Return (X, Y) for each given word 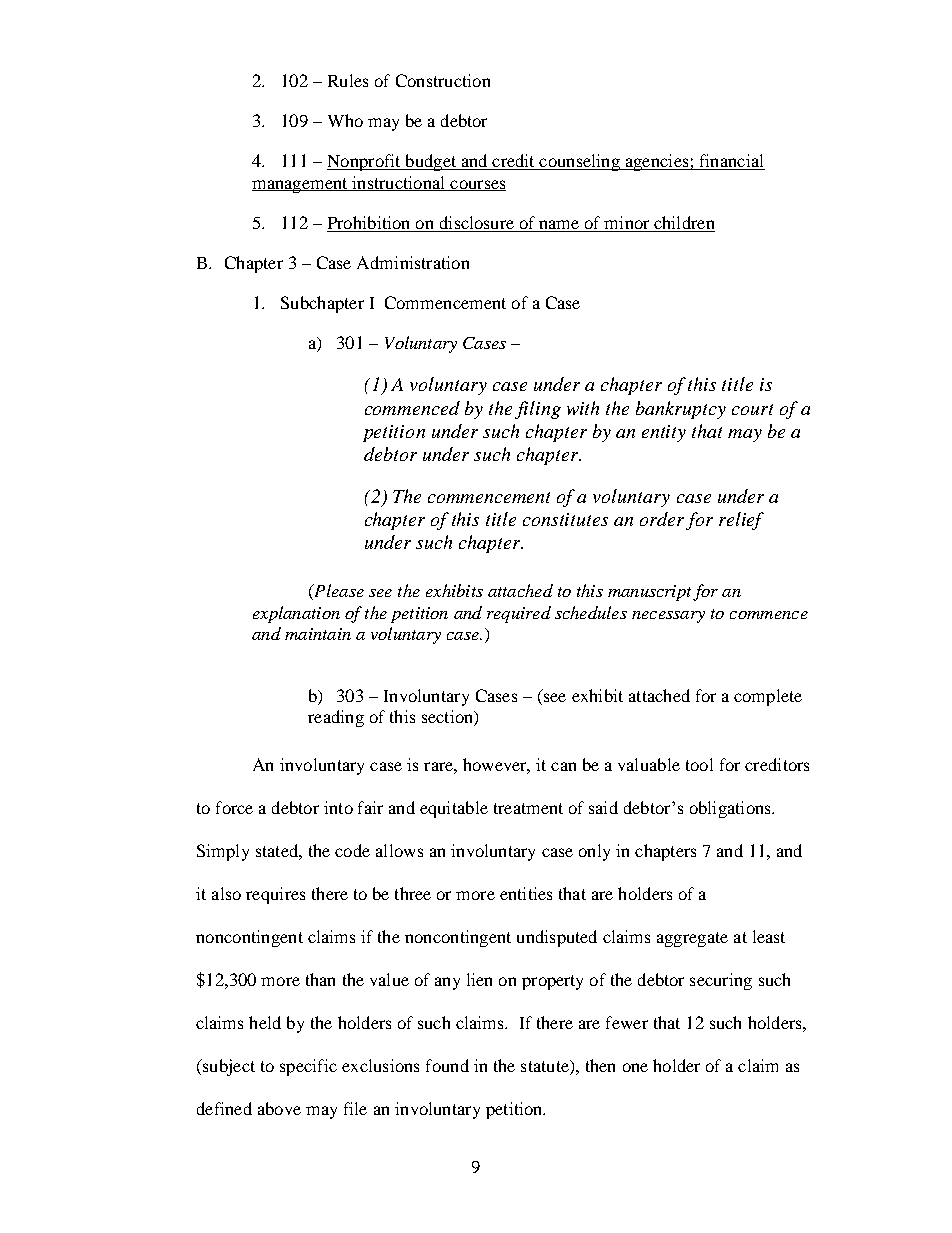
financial (731, 162)
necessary (668, 617)
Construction (443, 80)
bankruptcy (681, 410)
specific (308, 1067)
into (338, 807)
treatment (528, 808)
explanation (296, 614)
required (519, 614)
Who (345, 120)
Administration (413, 262)
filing (538, 410)
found (447, 1065)
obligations (731, 809)
